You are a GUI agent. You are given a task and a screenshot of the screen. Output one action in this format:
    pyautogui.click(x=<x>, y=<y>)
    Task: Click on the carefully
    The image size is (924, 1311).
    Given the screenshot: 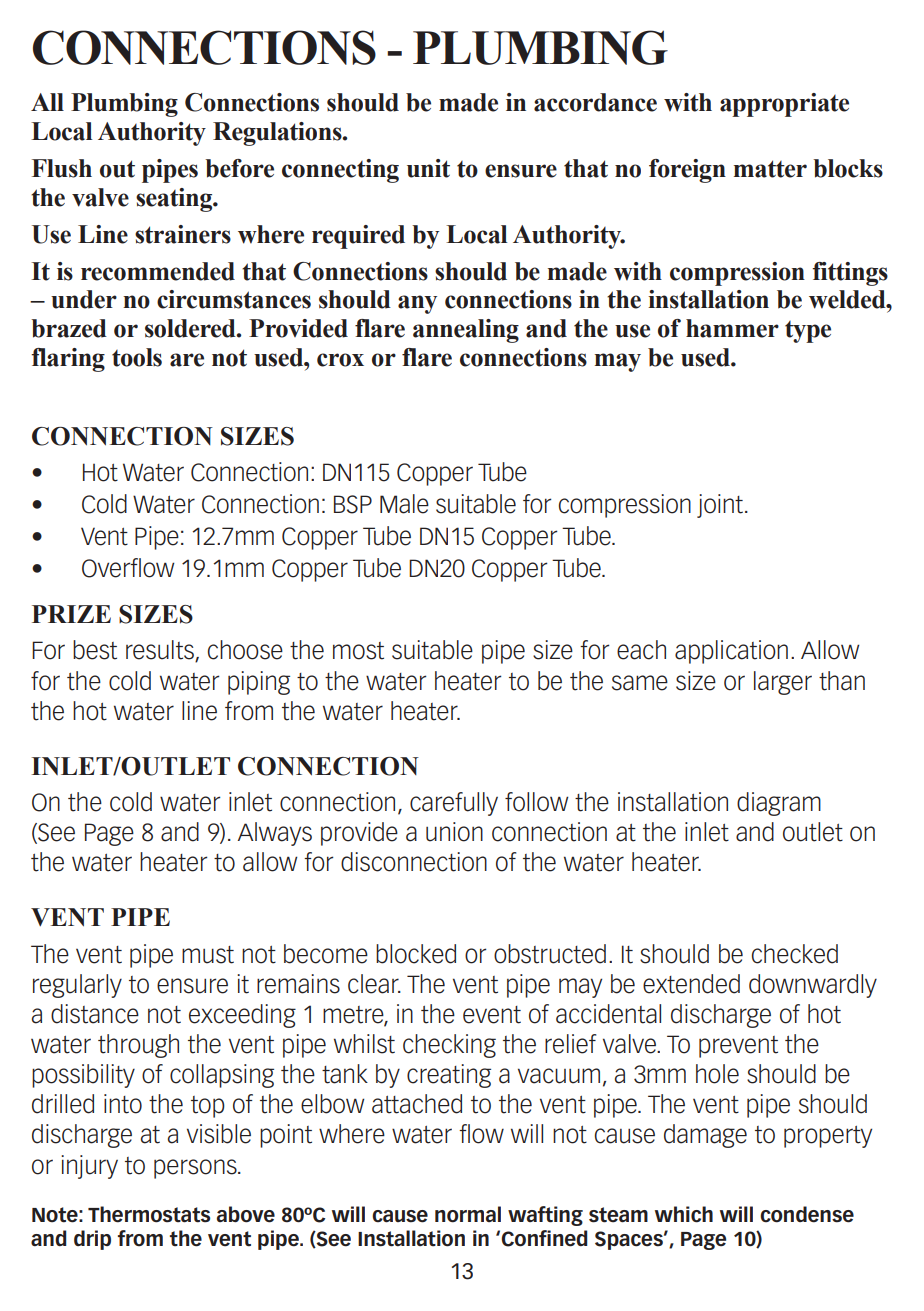 What is the action you would take?
    pyautogui.click(x=454, y=804)
